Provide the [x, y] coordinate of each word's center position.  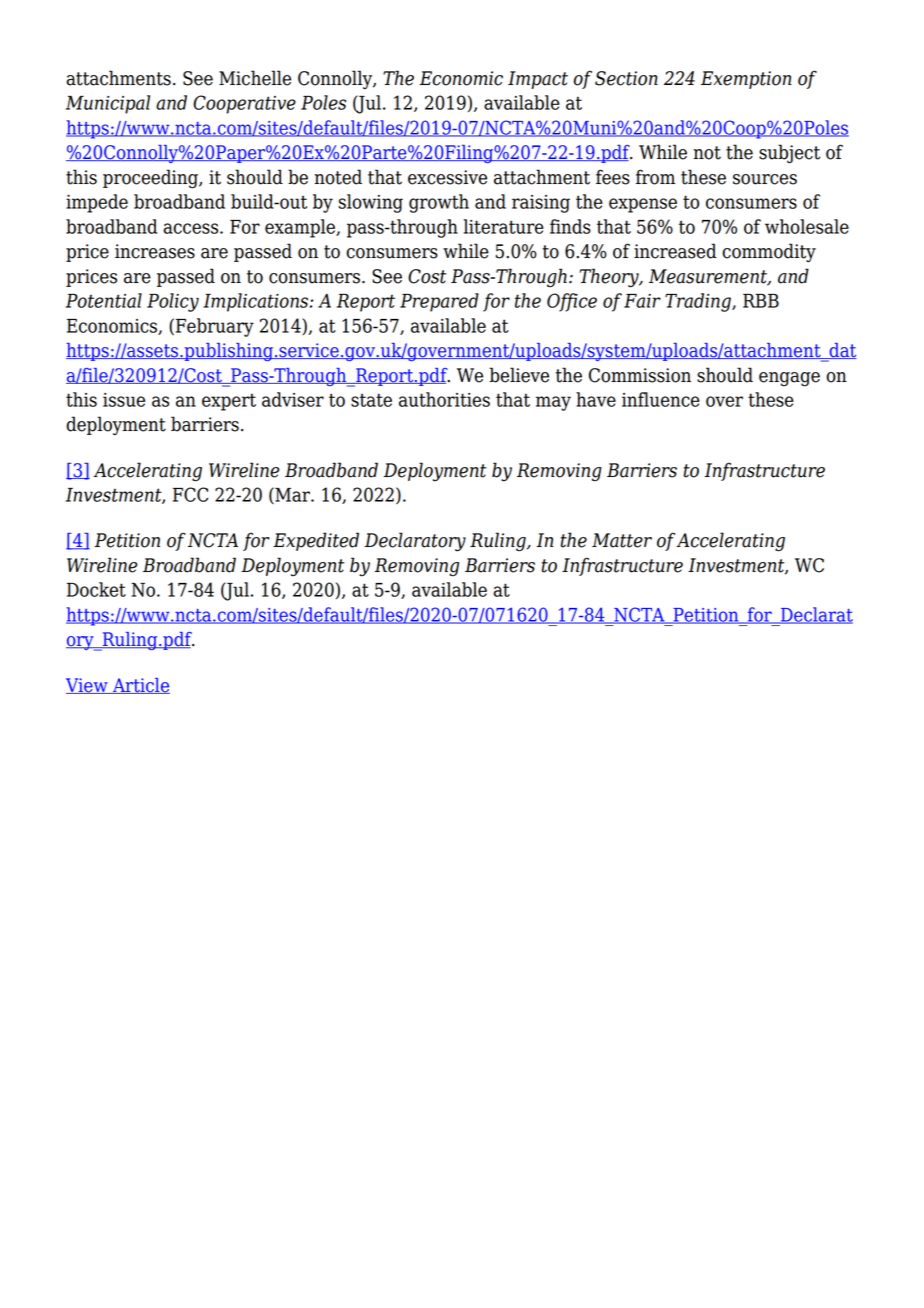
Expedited [316, 541]
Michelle [255, 78]
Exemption [746, 80]
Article [140, 686]
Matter [622, 540]
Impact [538, 80]
